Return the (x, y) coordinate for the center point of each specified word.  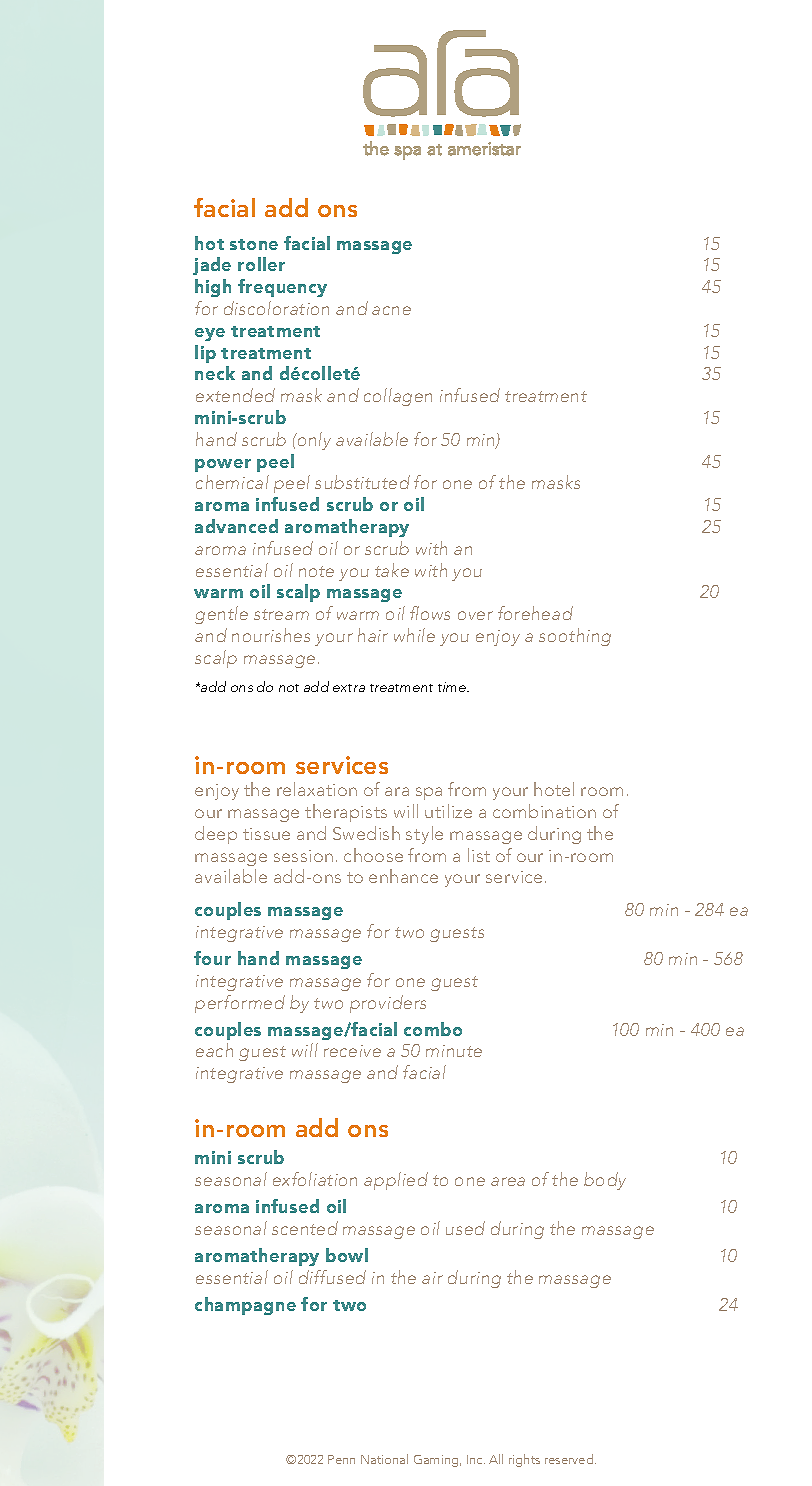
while (414, 635)
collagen (398, 397)
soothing (575, 637)
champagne (245, 1306)
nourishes (271, 635)
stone (254, 244)
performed (240, 1004)
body (605, 1181)
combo (433, 1029)
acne (391, 310)
